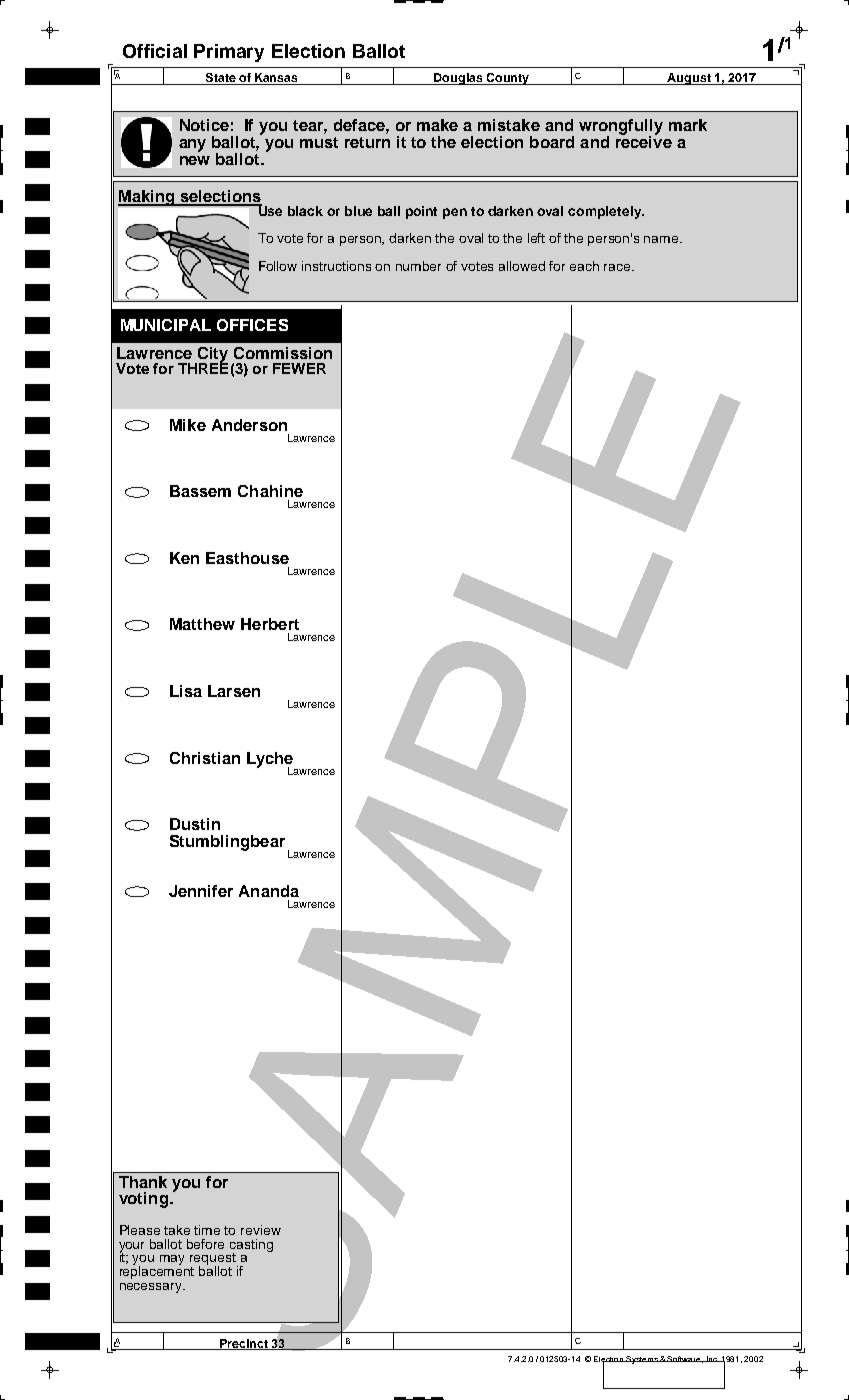 The height and width of the document is (1400, 849). I want to click on Herbert, so click(270, 624).
